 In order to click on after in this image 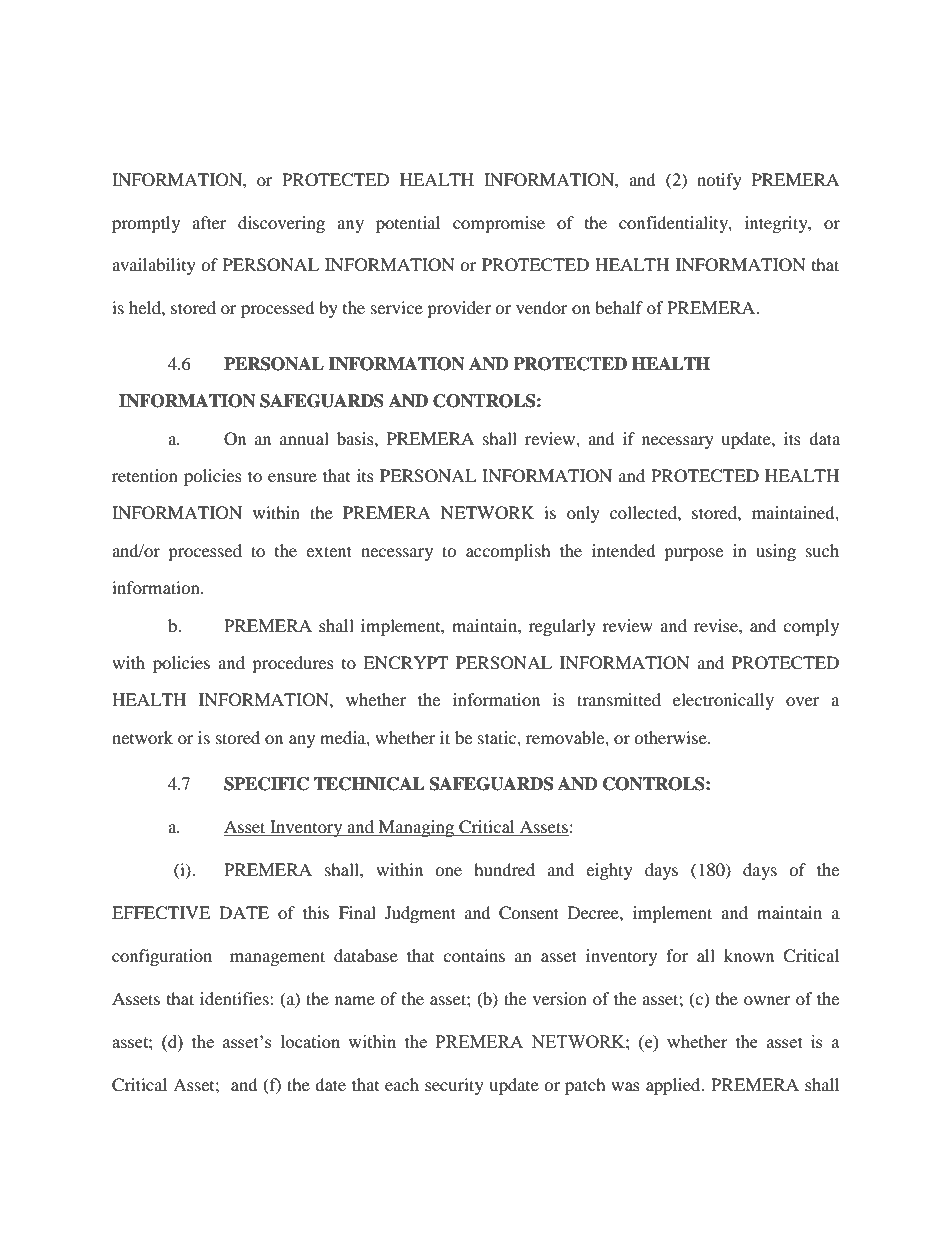, I will do `click(209, 222)`.
